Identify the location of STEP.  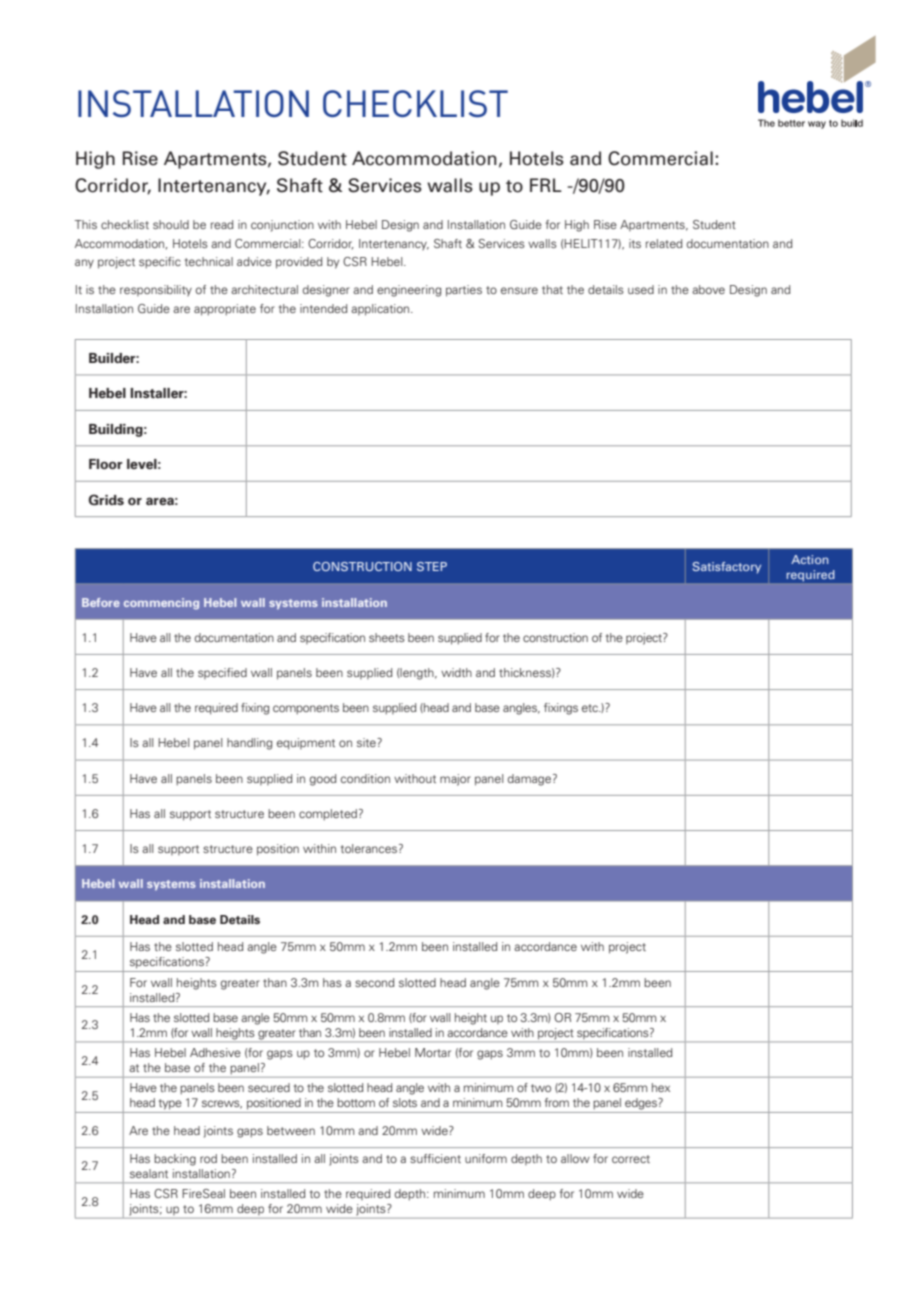
(432, 566).
